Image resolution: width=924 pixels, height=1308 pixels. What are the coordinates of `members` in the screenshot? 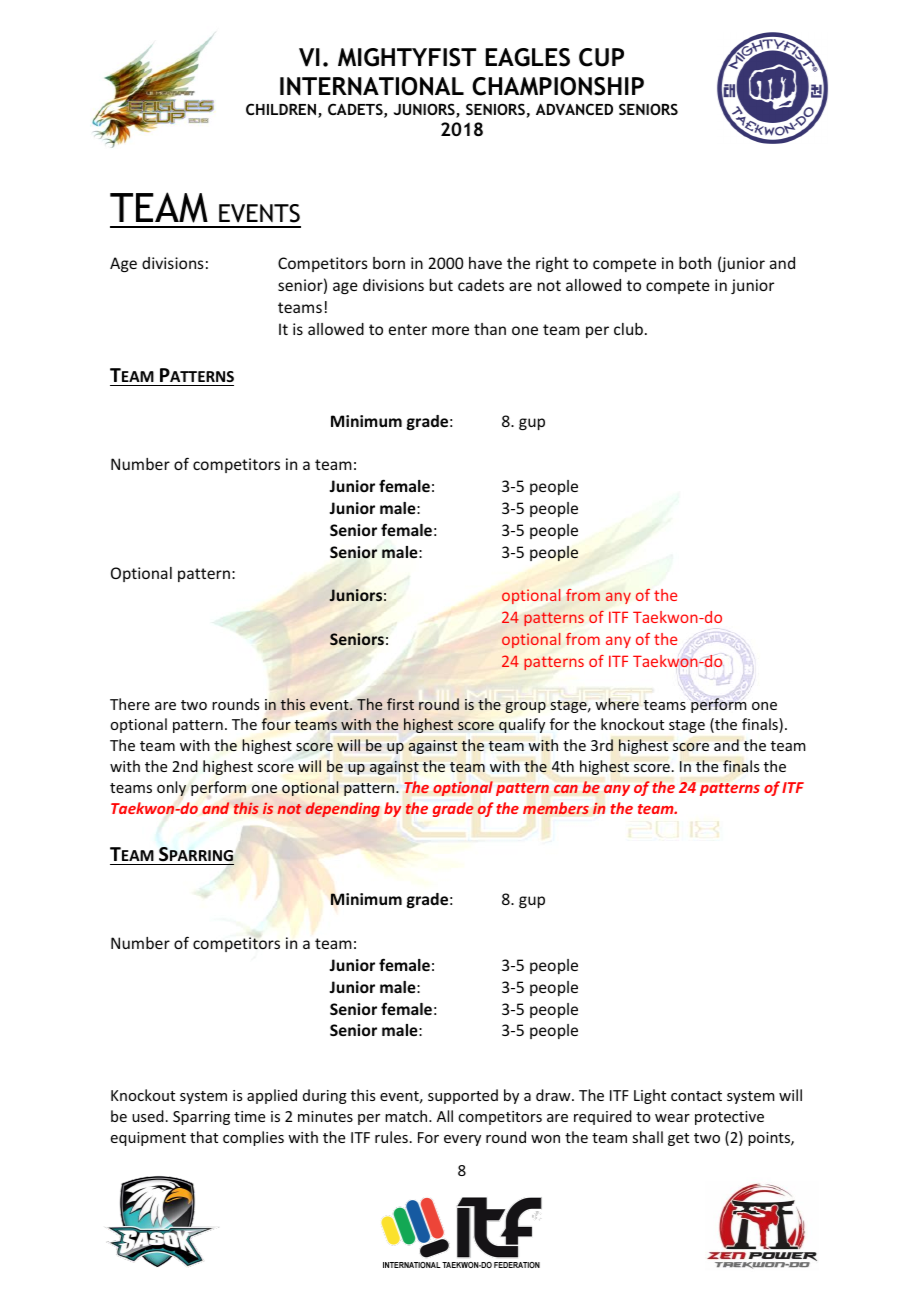 It's located at (556, 808).
